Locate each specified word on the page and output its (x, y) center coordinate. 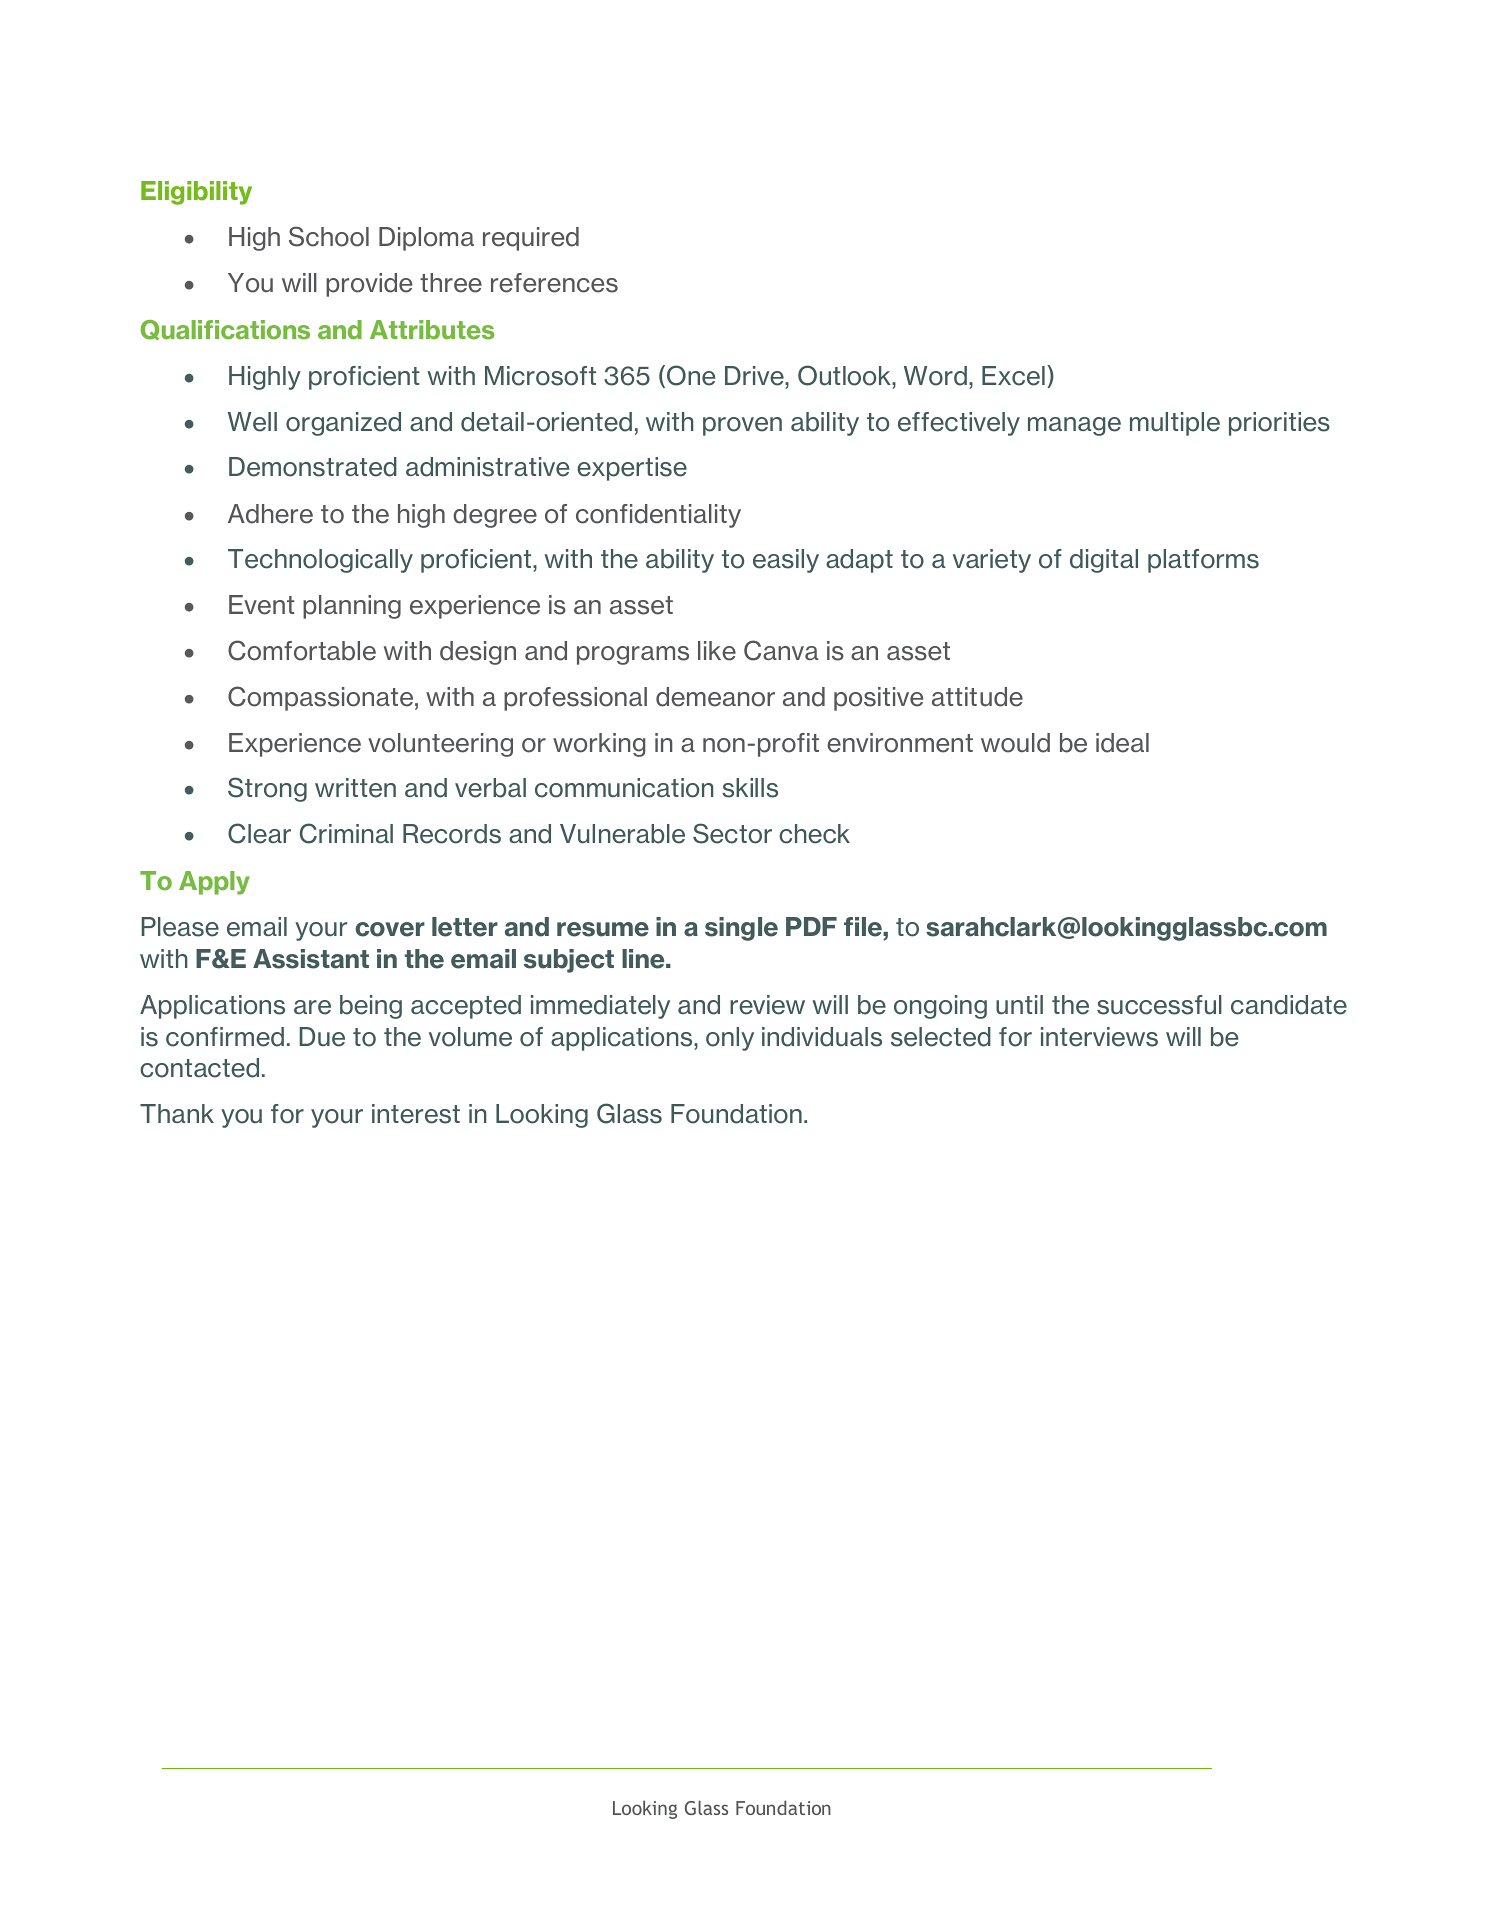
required (531, 239)
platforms (1203, 561)
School (329, 236)
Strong (267, 789)
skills (750, 788)
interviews (1099, 1037)
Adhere (270, 514)
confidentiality (658, 516)
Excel (1013, 376)
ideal (1122, 743)
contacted (199, 1068)
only (730, 1039)
